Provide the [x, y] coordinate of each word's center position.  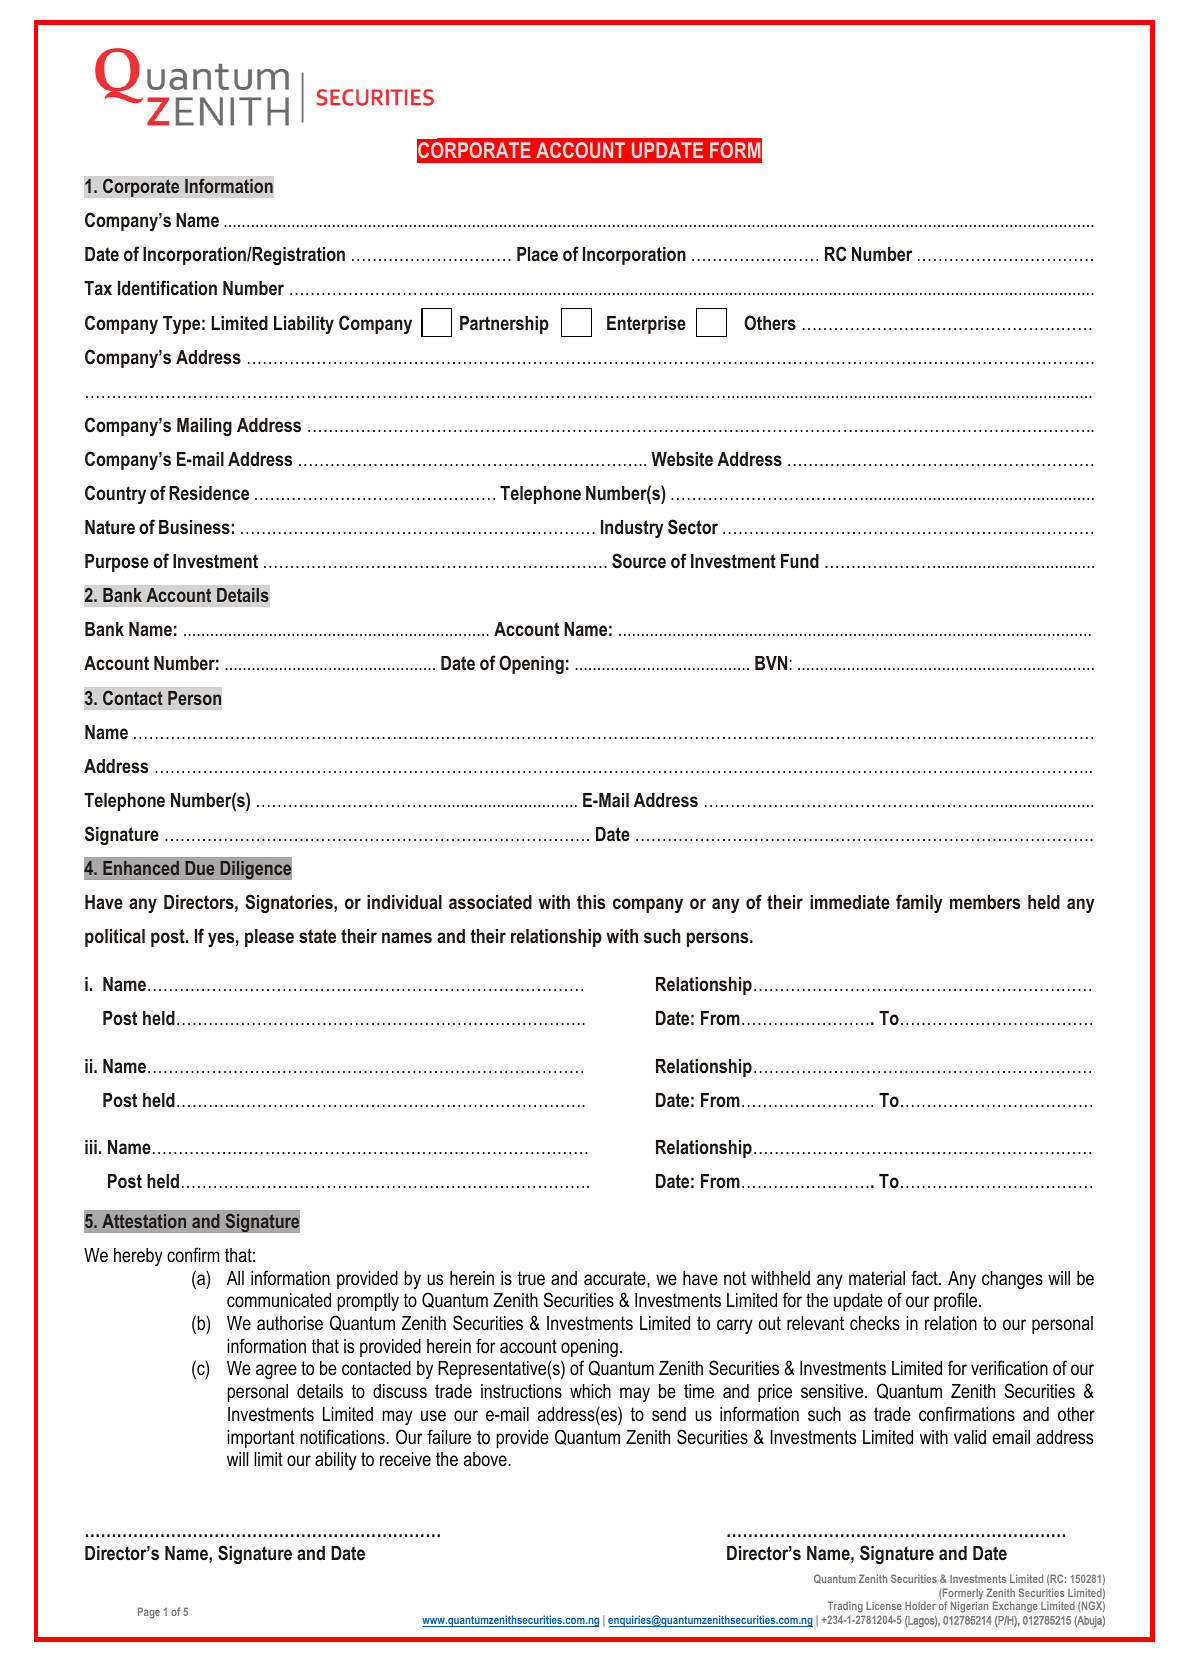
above [486, 1459]
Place [537, 254]
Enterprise [646, 325]
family [919, 903]
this [591, 902]
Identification [167, 287]
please [269, 938]
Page [149, 1613]
